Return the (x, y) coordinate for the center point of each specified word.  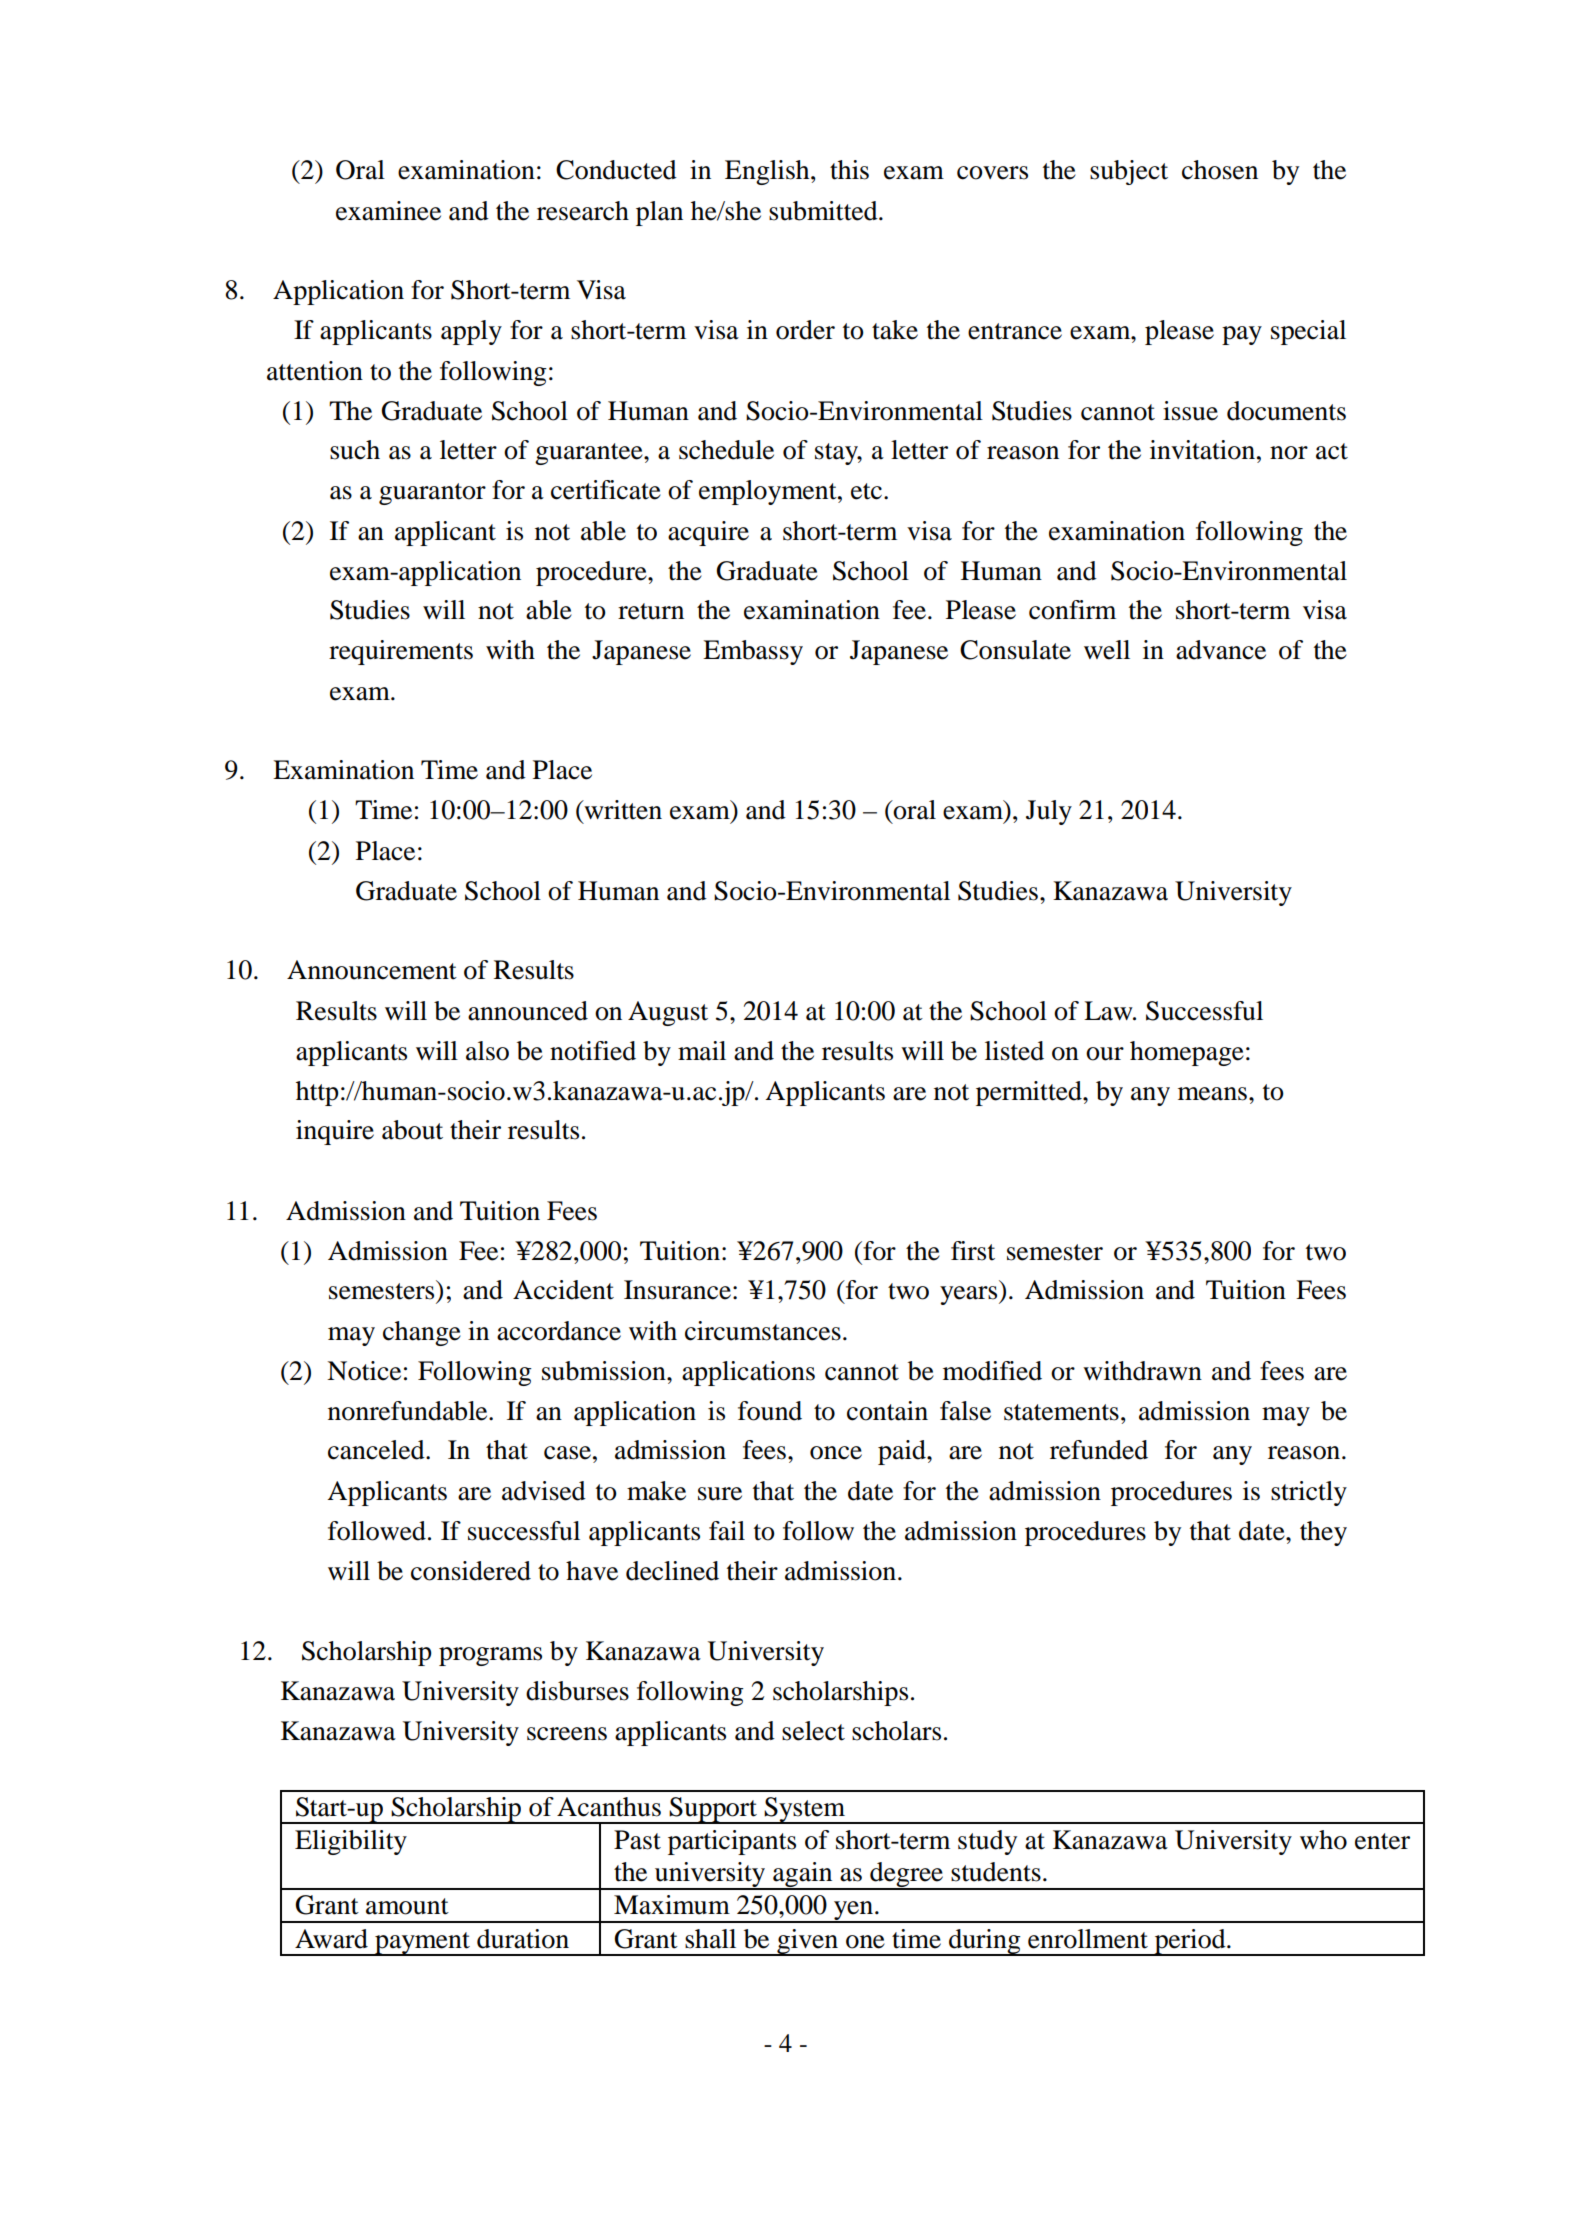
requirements (401, 652)
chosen (1220, 170)
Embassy (753, 652)
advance (1221, 650)
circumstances (763, 1331)
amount (407, 1906)
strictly (1309, 1493)
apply (471, 332)
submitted (824, 211)
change (422, 1333)
